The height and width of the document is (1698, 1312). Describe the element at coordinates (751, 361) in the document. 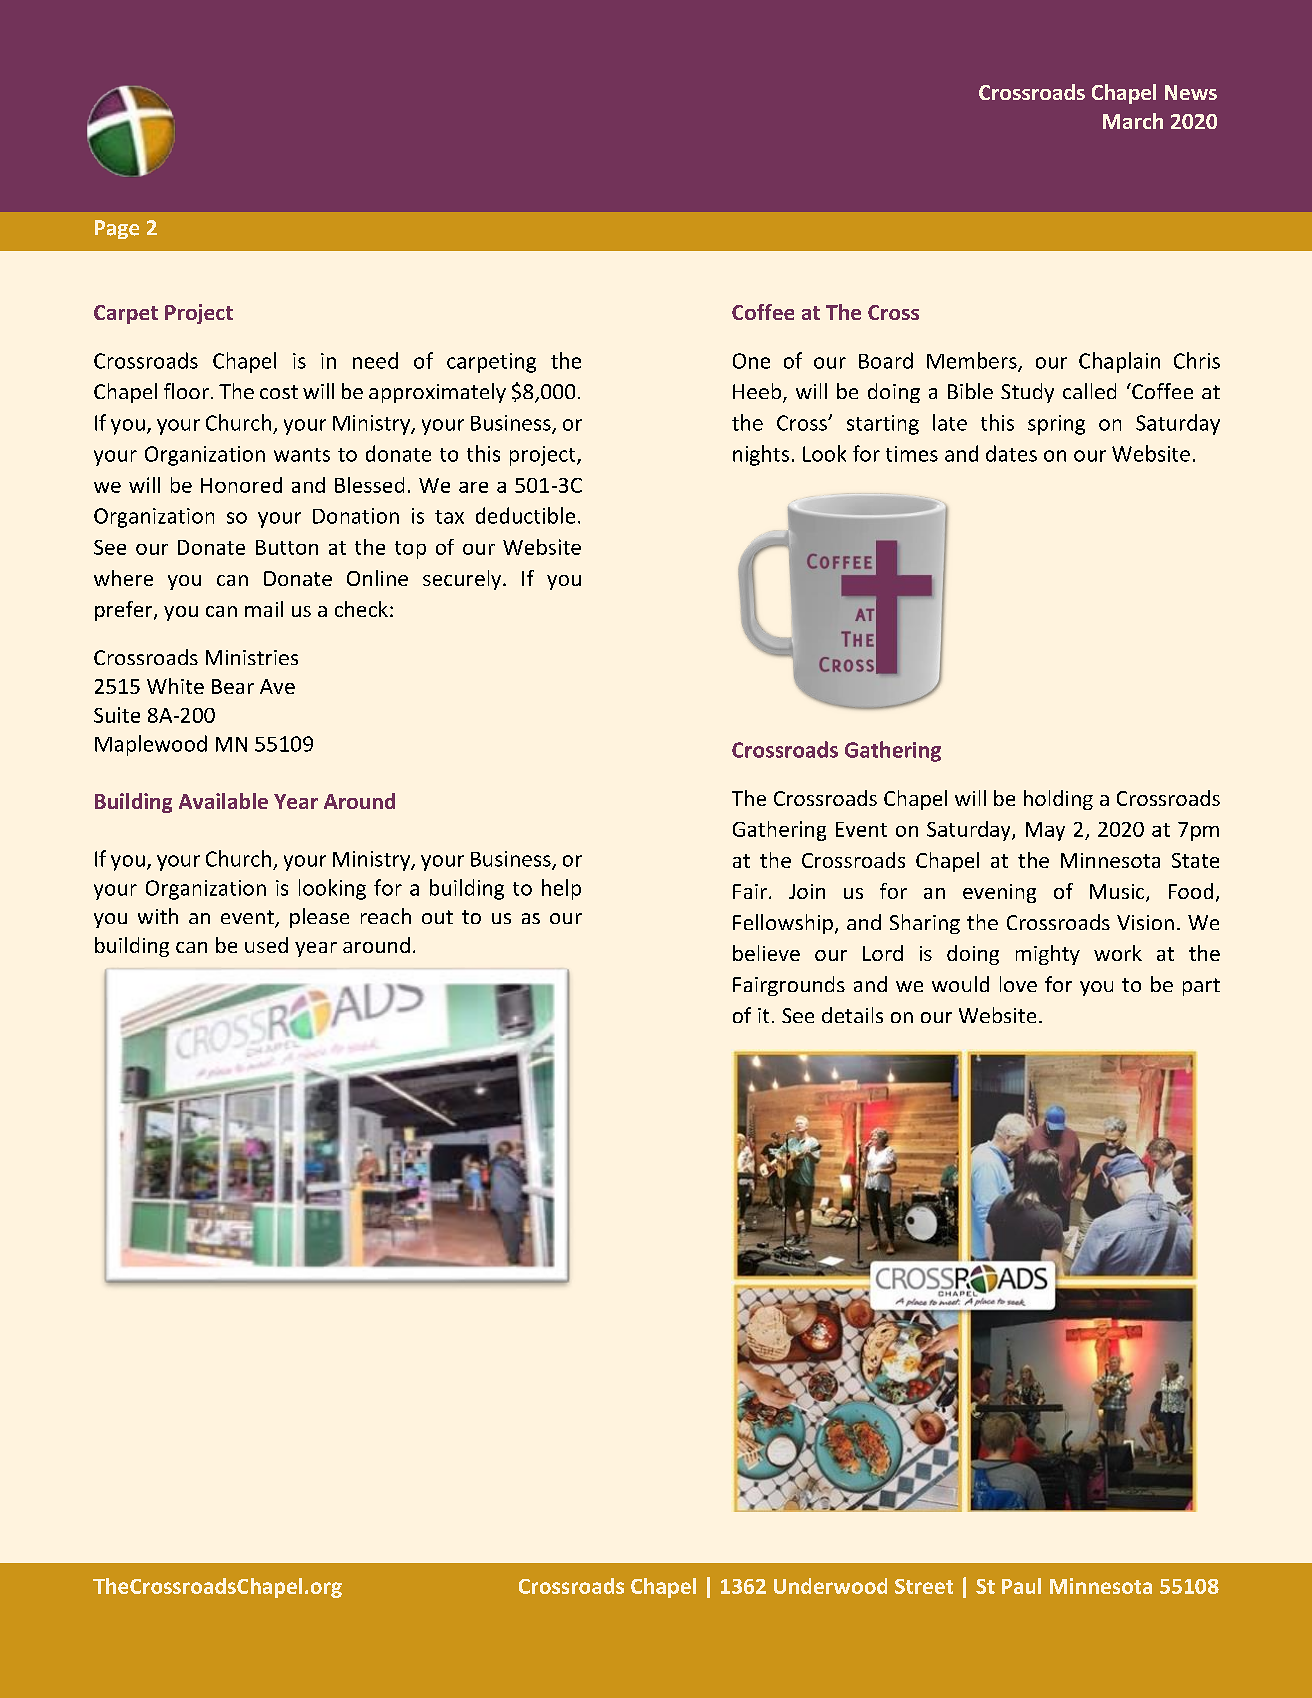

I see `One` at that location.
